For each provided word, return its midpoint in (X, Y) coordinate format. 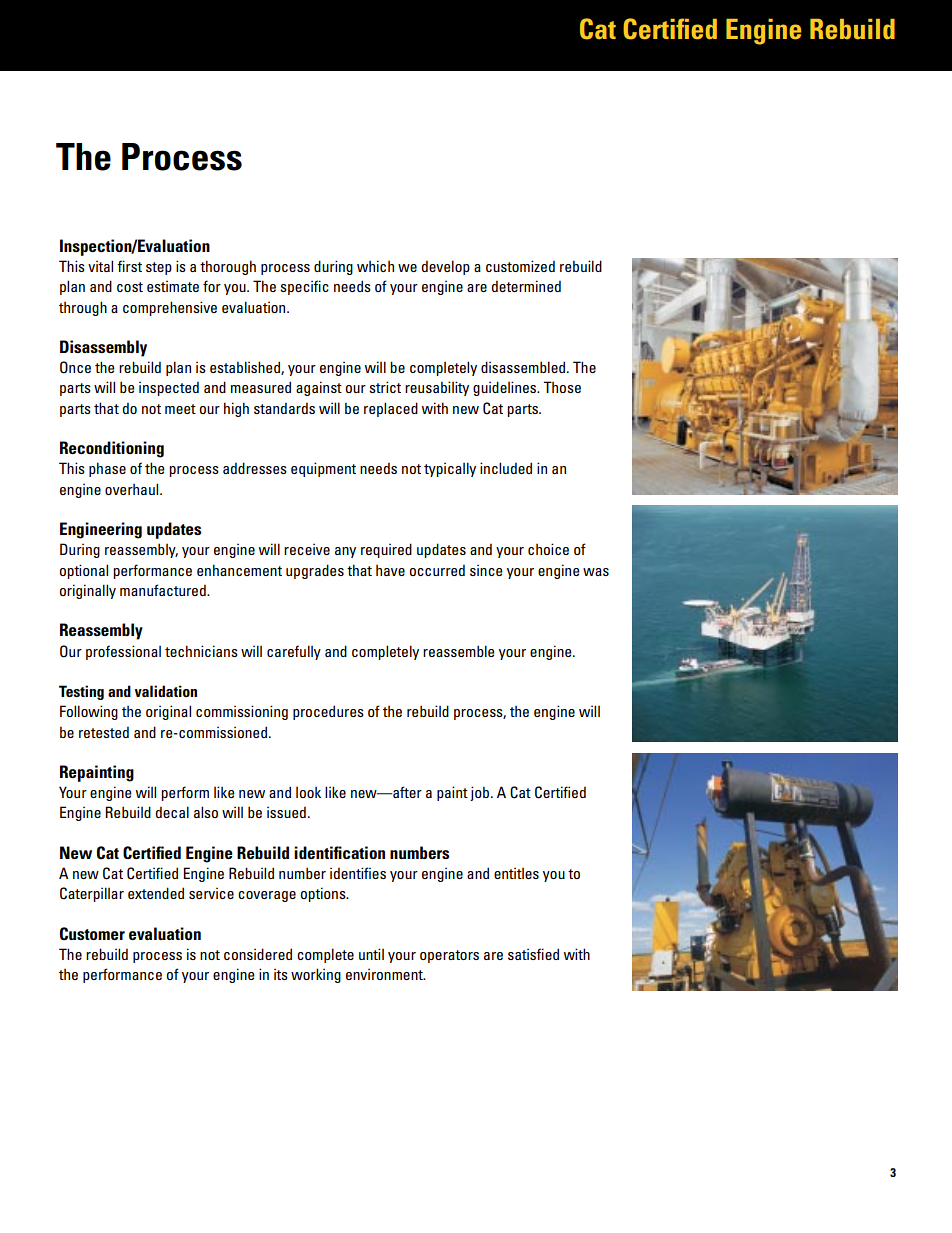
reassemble (459, 651)
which (375, 266)
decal (172, 812)
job (481, 793)
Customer (92, 934)
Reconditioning (112, 449)
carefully (294, 652)
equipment (323, 469)
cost (130, 287)
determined (526, 286)
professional (123, 652)
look (308, 792)
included (506, 468)
